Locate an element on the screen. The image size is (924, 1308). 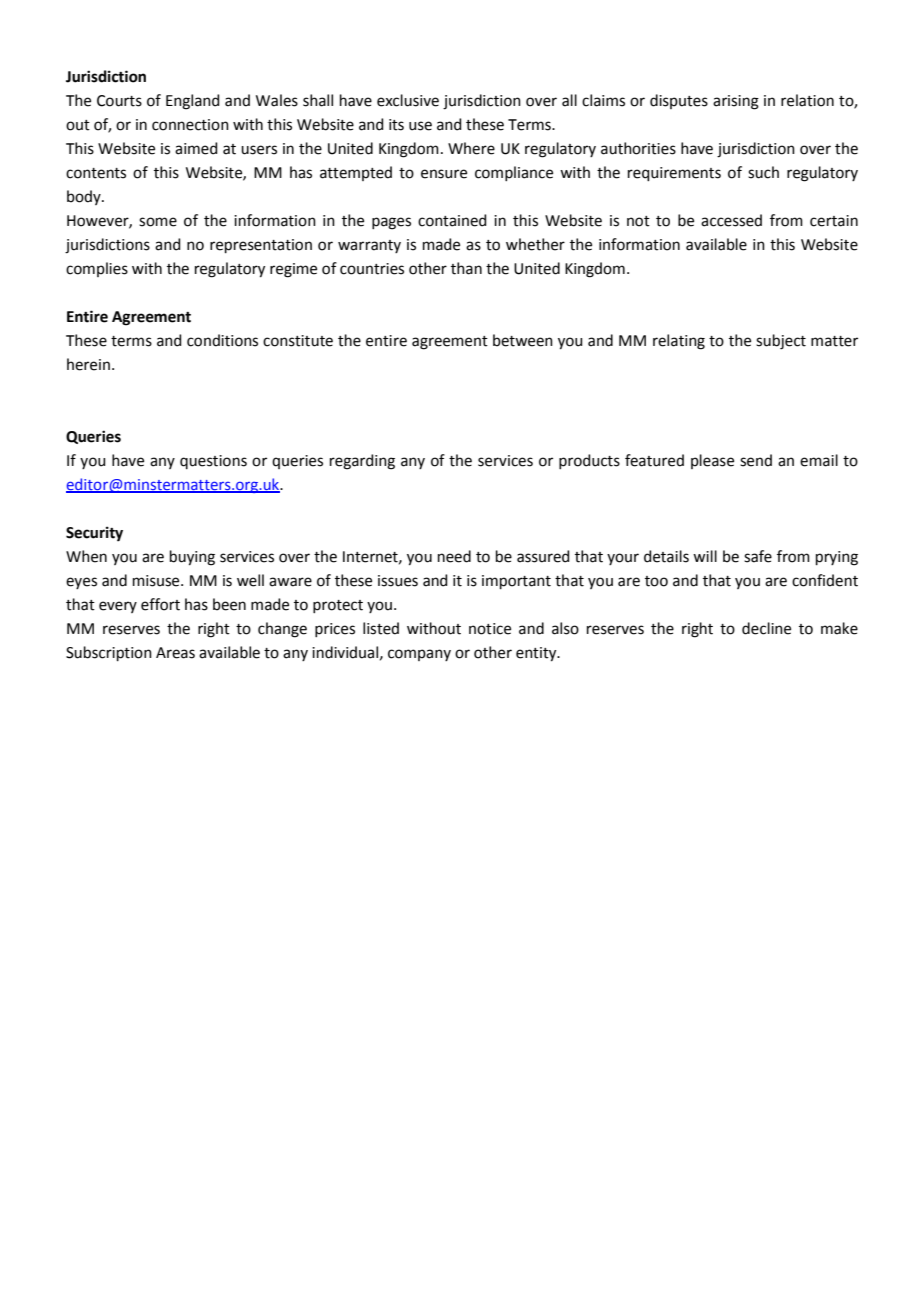
arising is located at coordinates (736, 102).
